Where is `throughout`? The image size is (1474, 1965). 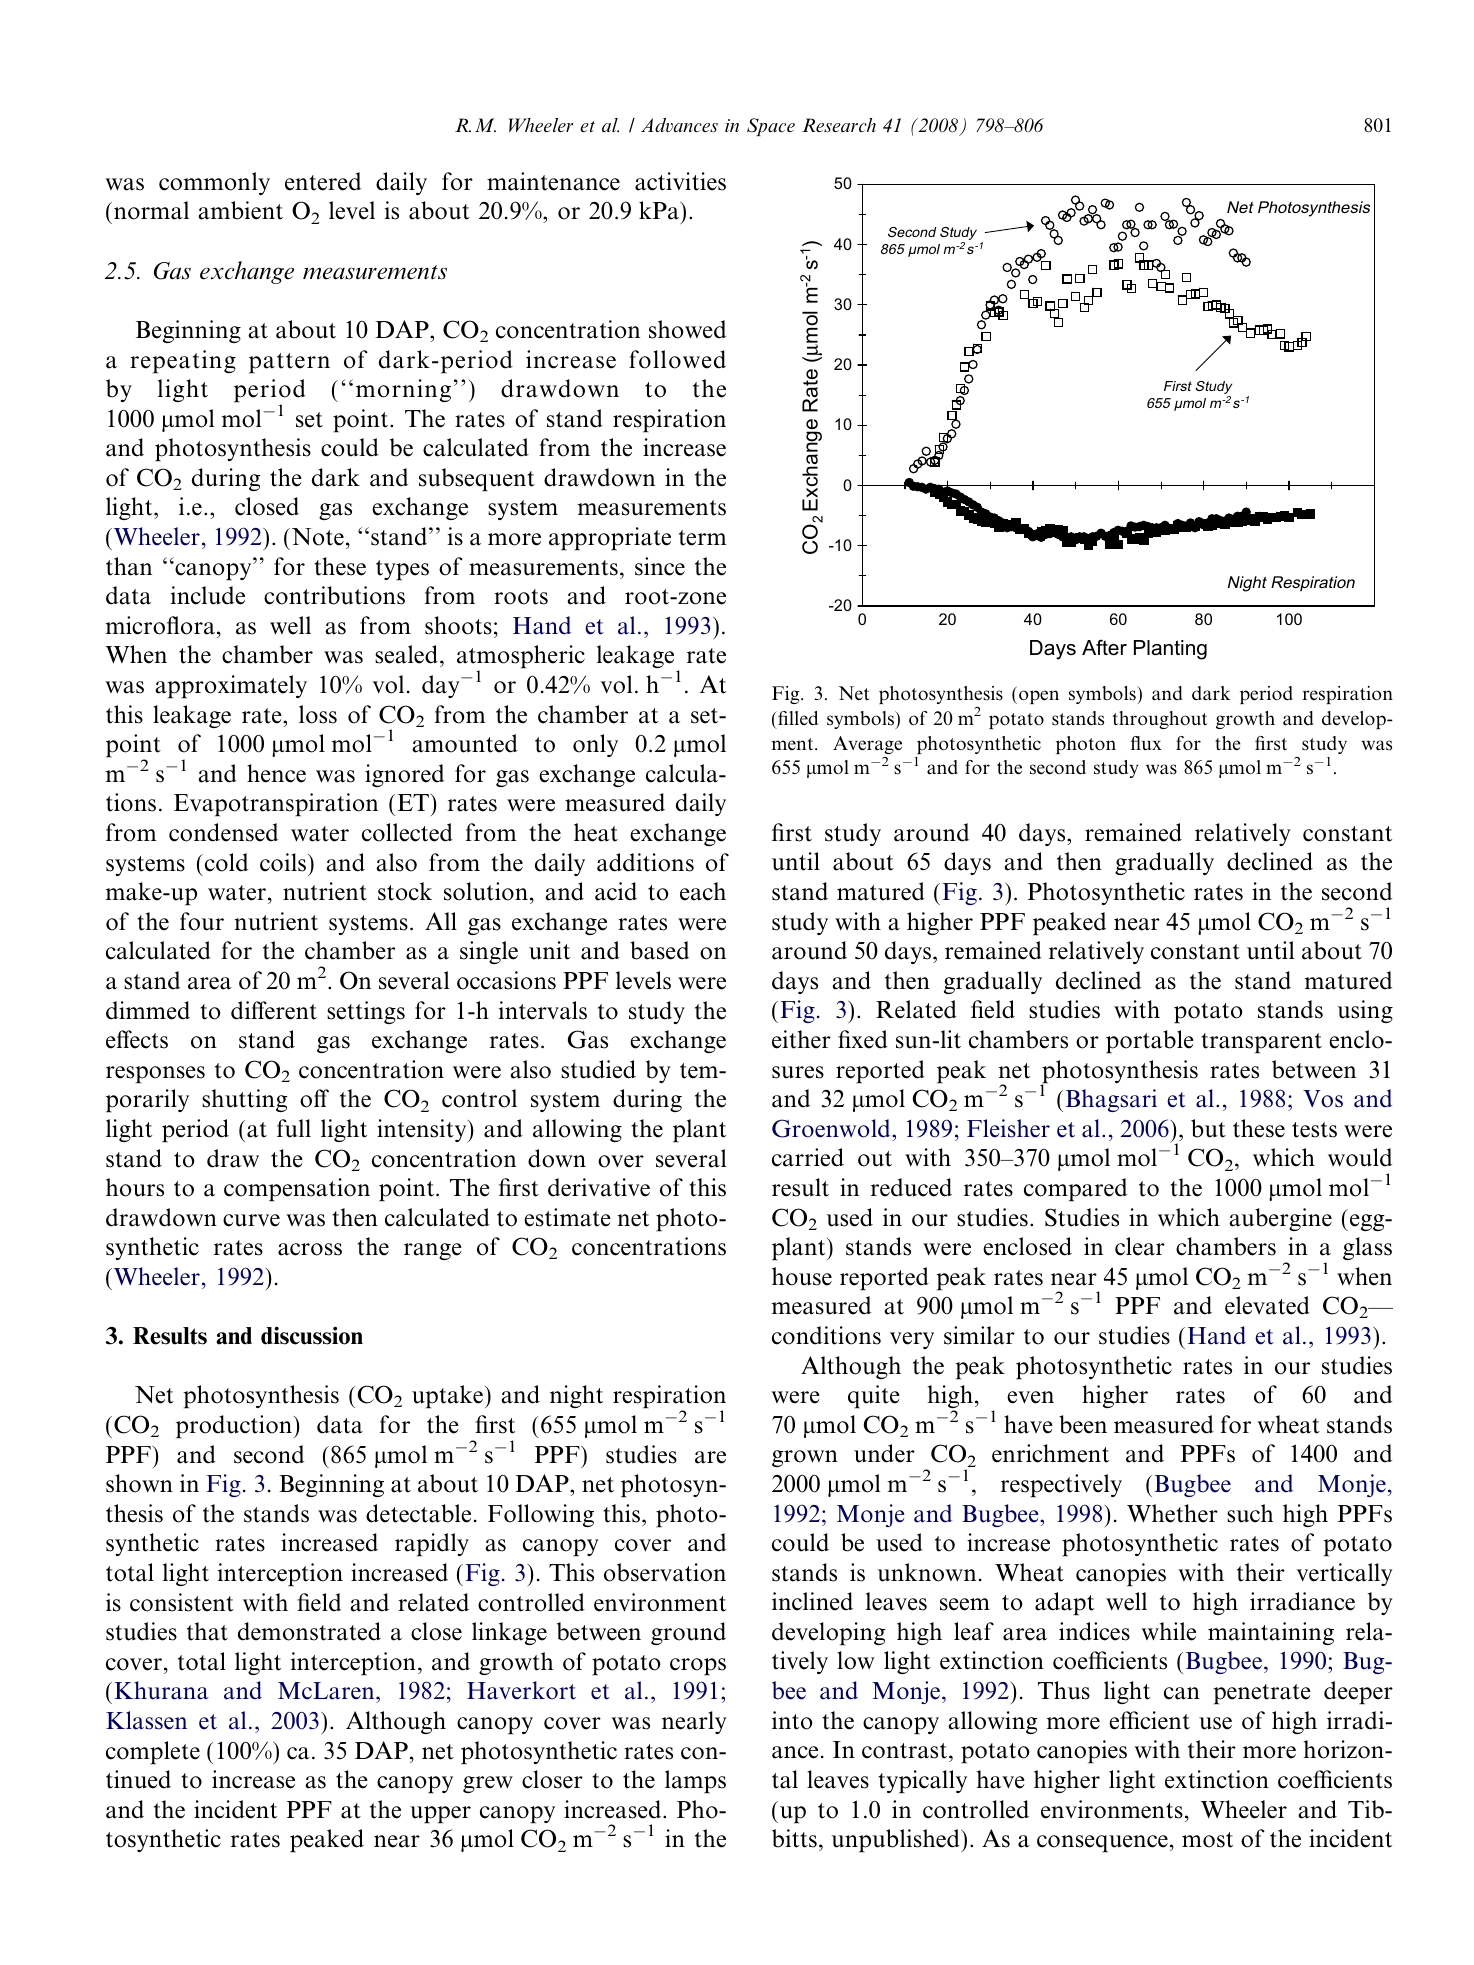 throughout is located at coordinates (1160, 720).
